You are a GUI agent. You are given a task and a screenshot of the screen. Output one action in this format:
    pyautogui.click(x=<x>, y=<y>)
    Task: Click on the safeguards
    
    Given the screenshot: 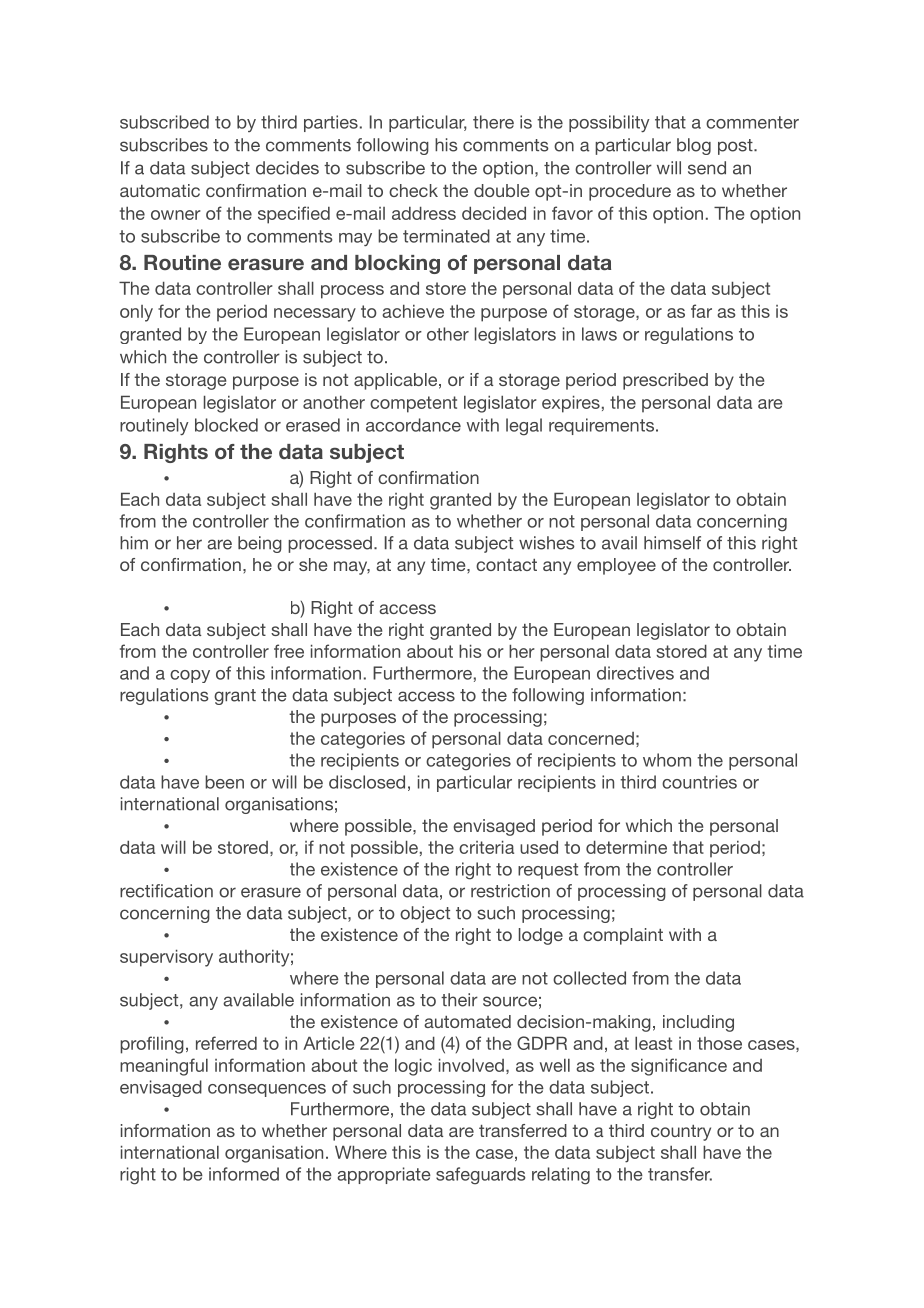 What is the action you would take?
    pyautogui.click(x=481, y=1176)
